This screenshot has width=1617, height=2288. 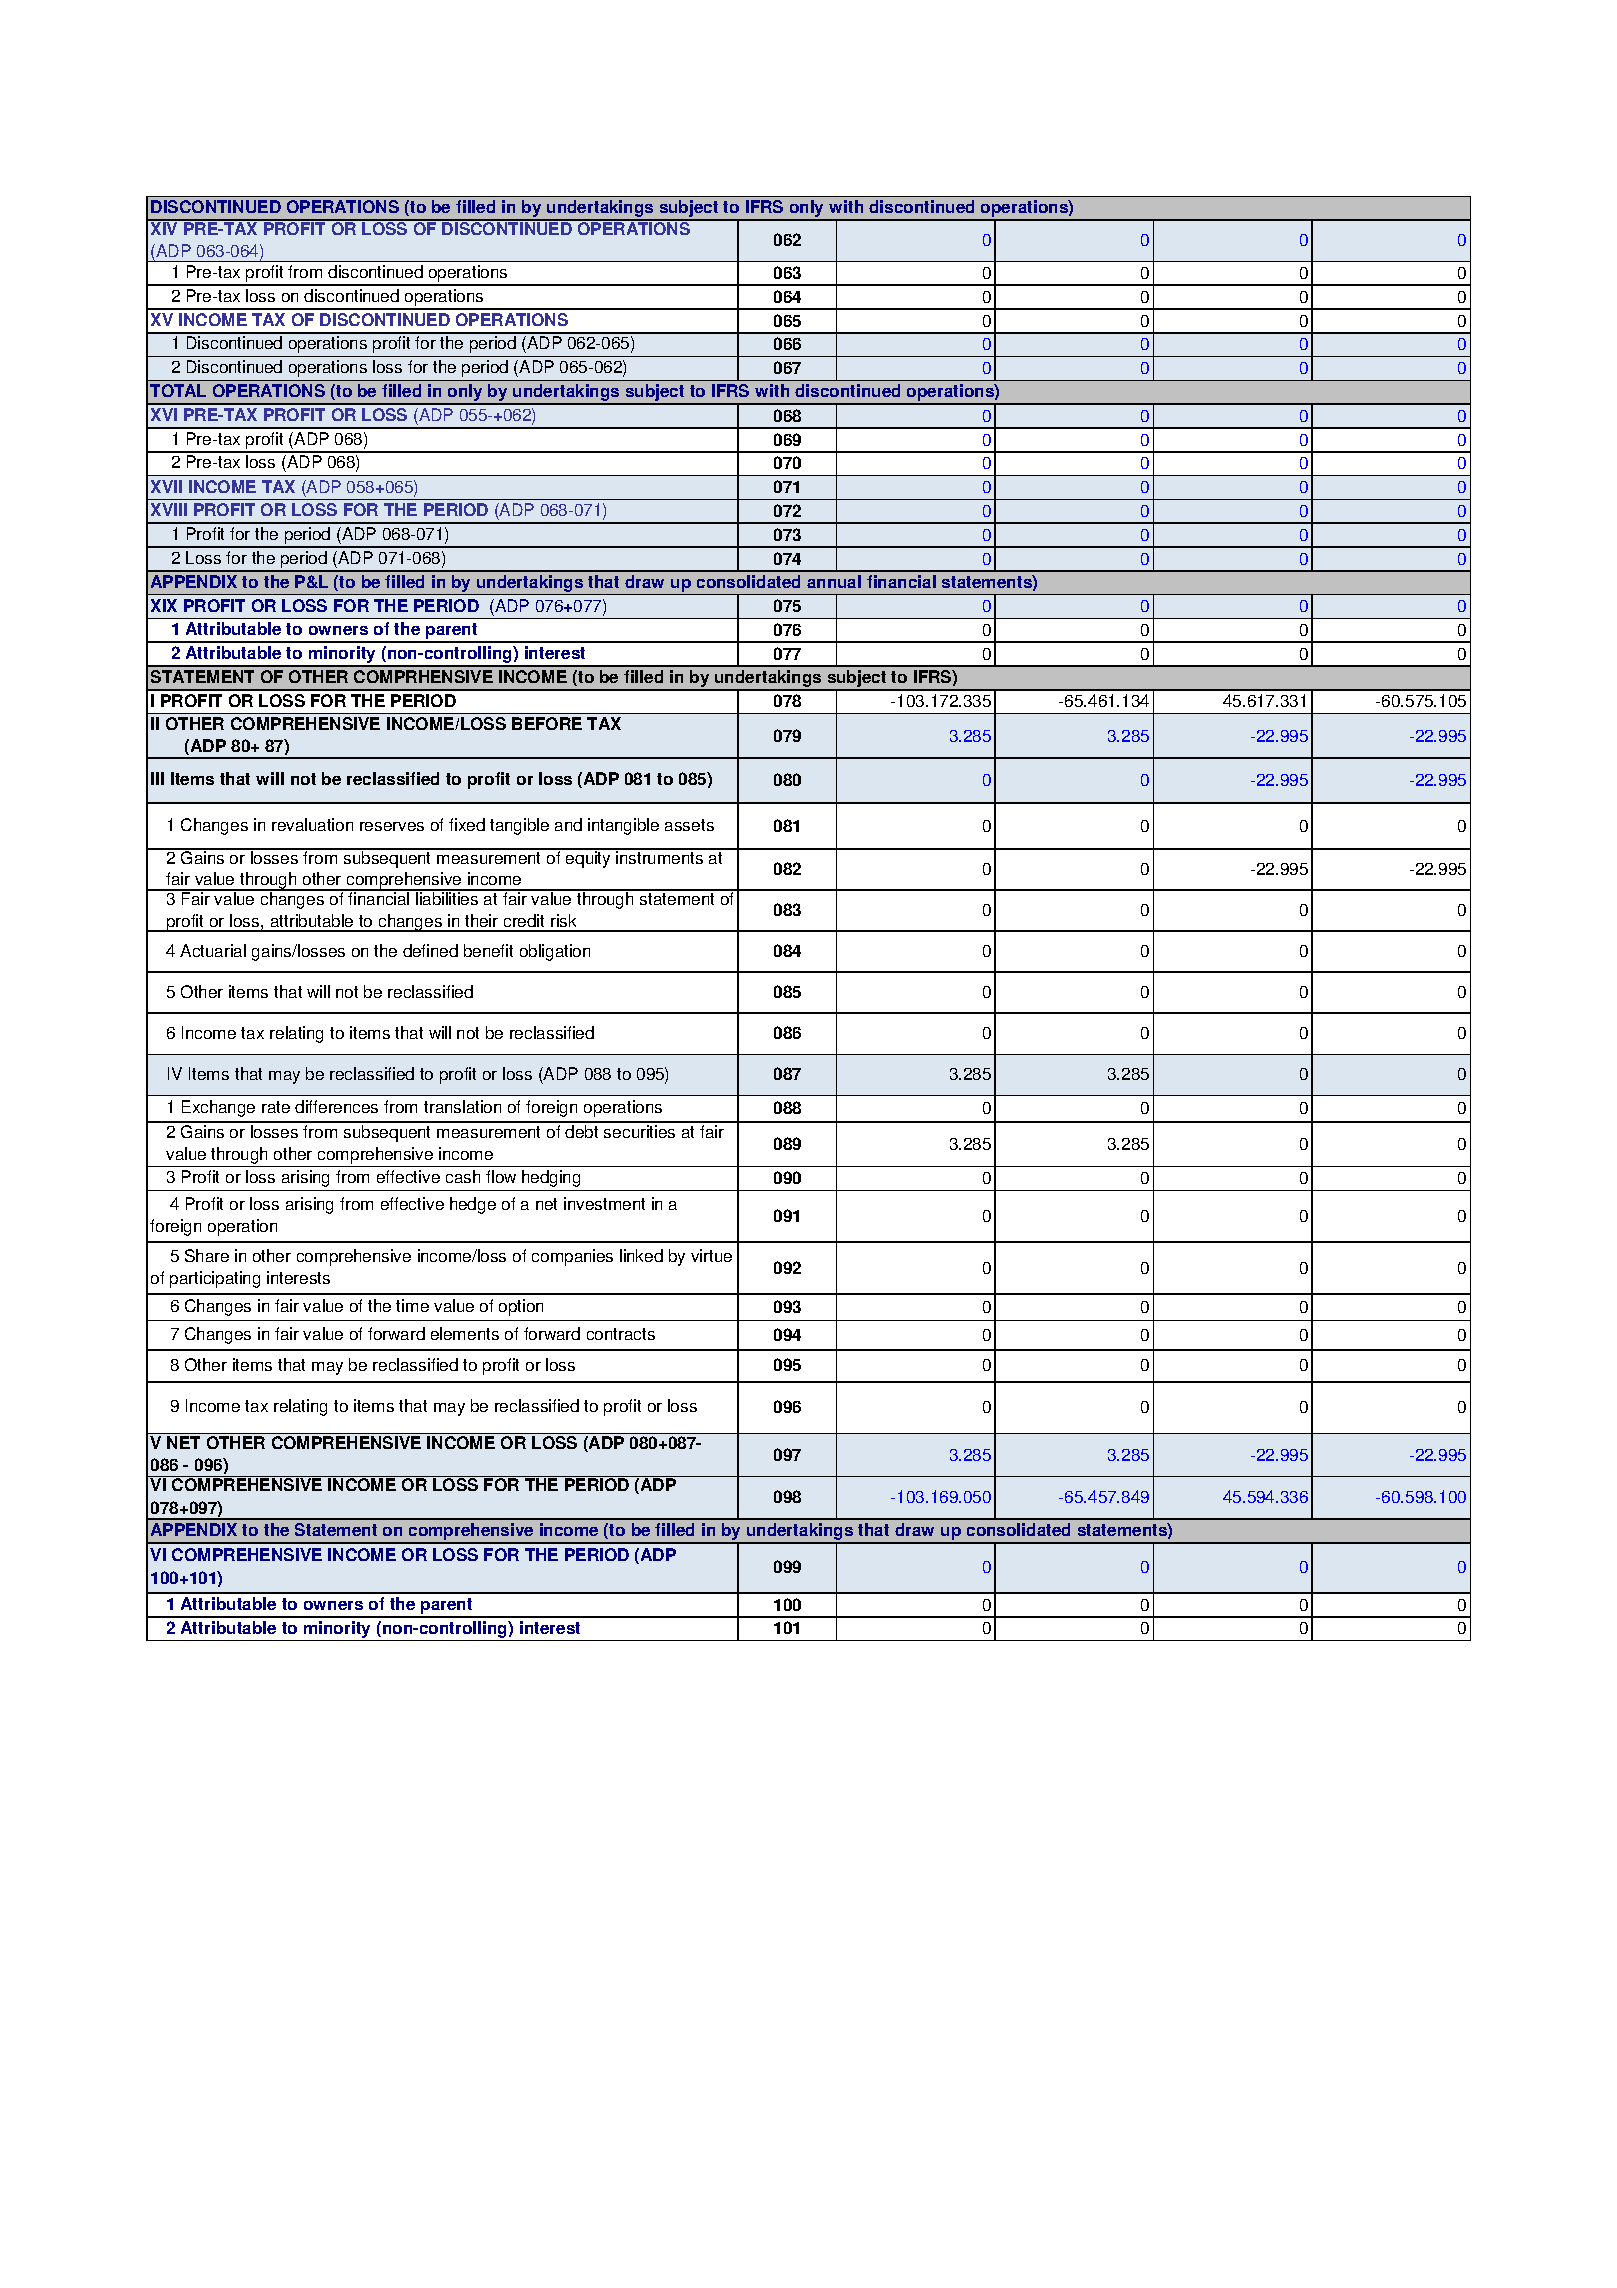 What do you see at coordinates (834, 581) in the screenshot?
I see `annual` at bounding box center [834, 581].
